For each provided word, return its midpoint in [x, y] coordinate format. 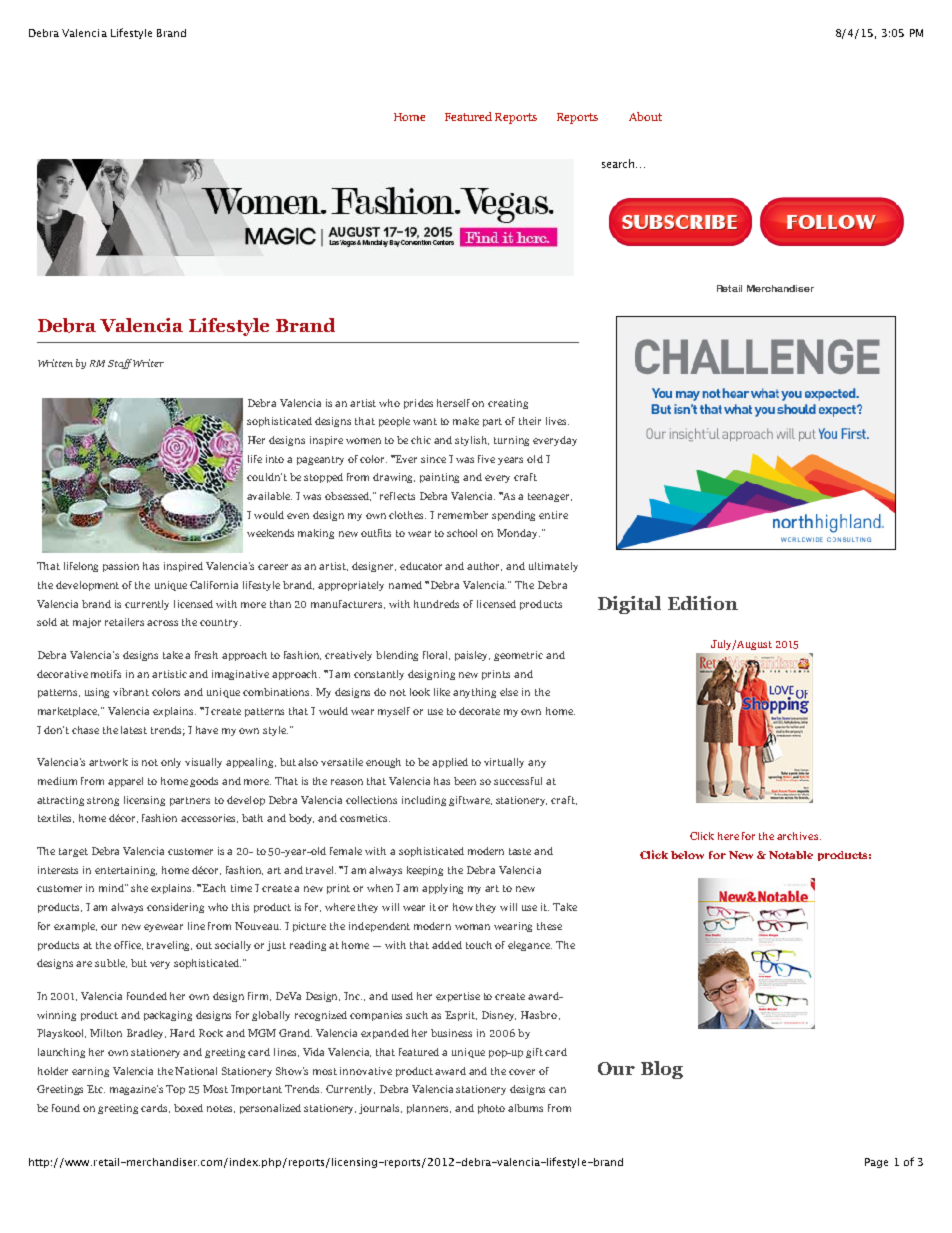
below [687, 855]
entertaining [126, 871]
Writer [148, 363]
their [530, 421]
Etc [96, 1089]
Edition [703, 603]
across [162, 623]
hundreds [436, 604]
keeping [425, 871]
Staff [121, 364]
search [619, 163]
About [645, 116]
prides [418, 404]
